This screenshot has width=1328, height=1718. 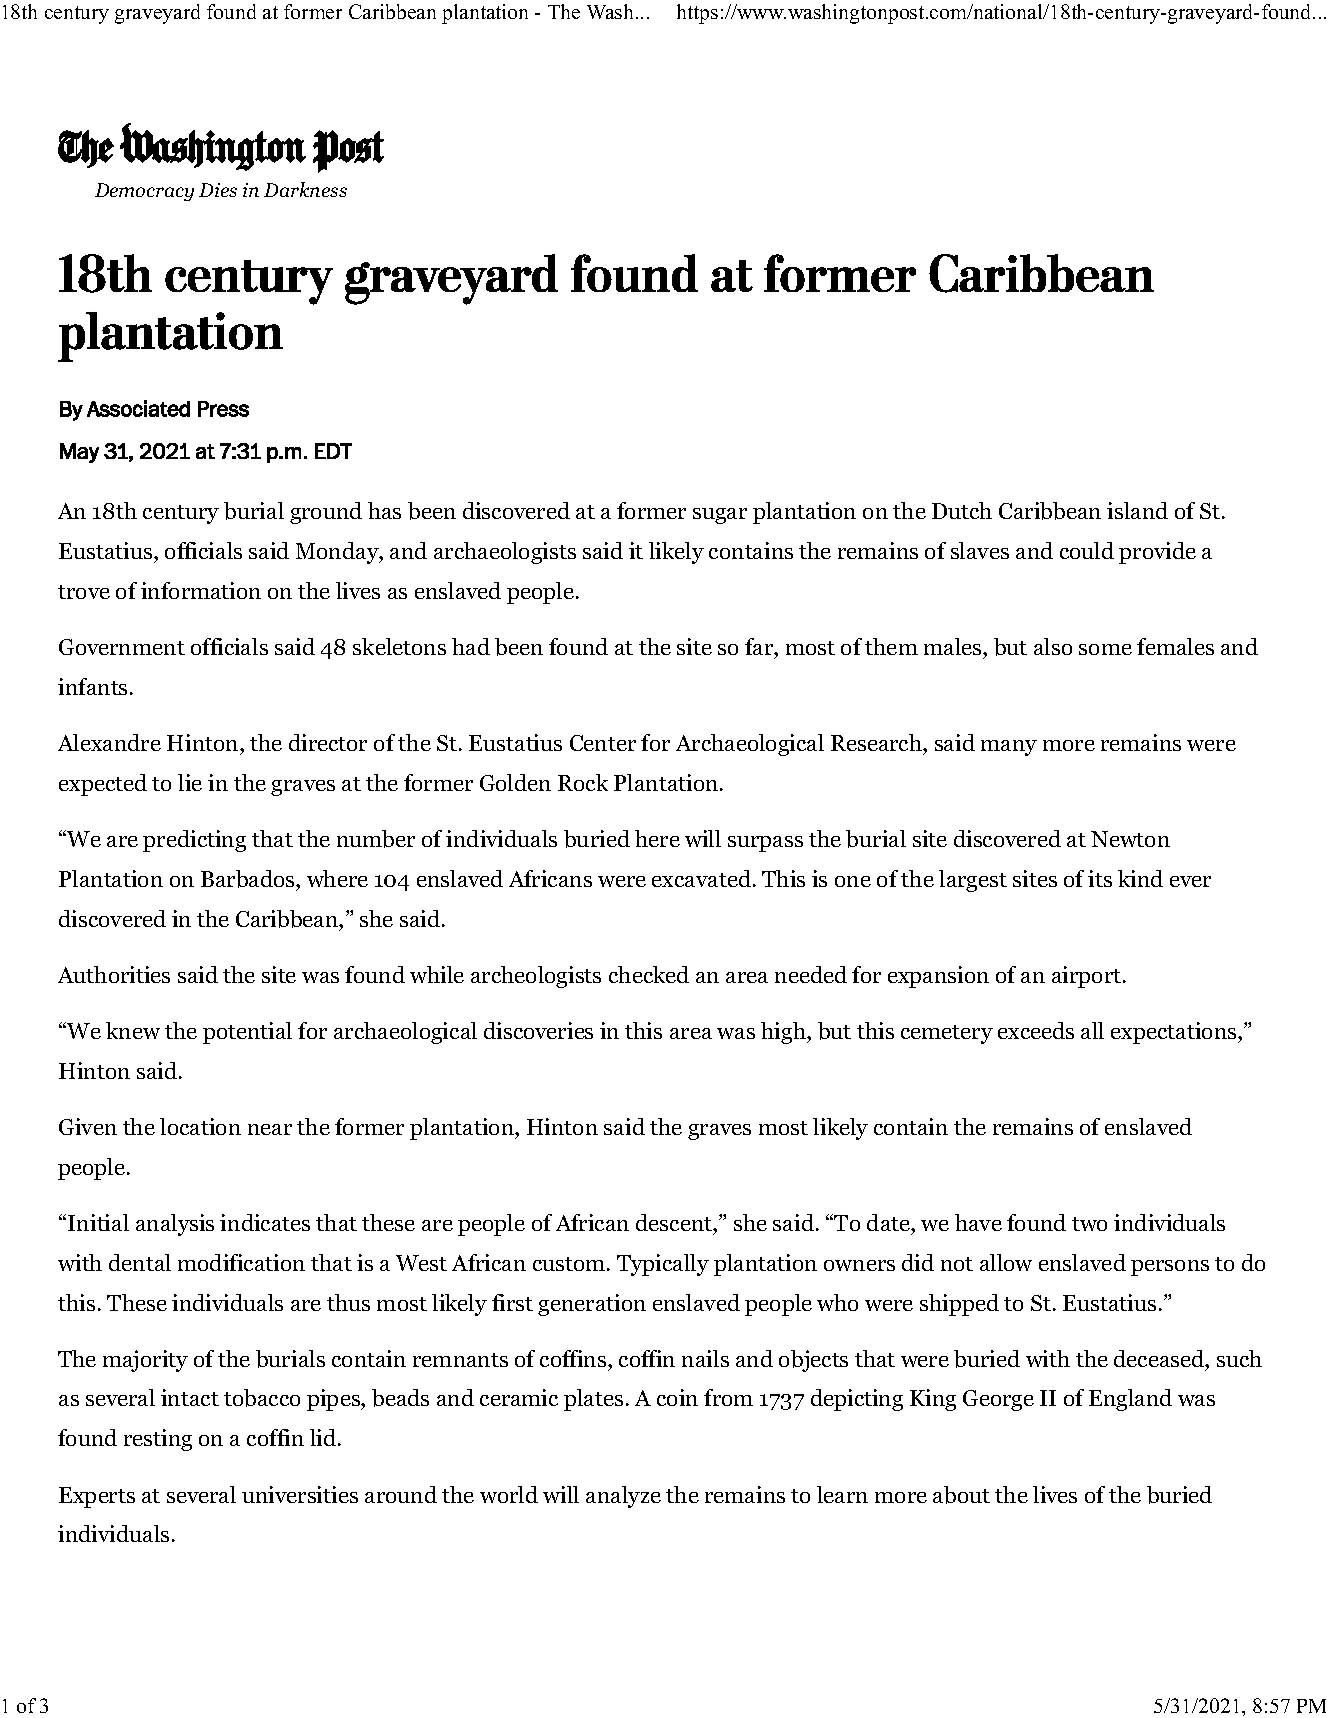 What do you see at coordinates (1130, 839) in the screenshot?
I see `Newton` at bounding box center [1130, 839].
